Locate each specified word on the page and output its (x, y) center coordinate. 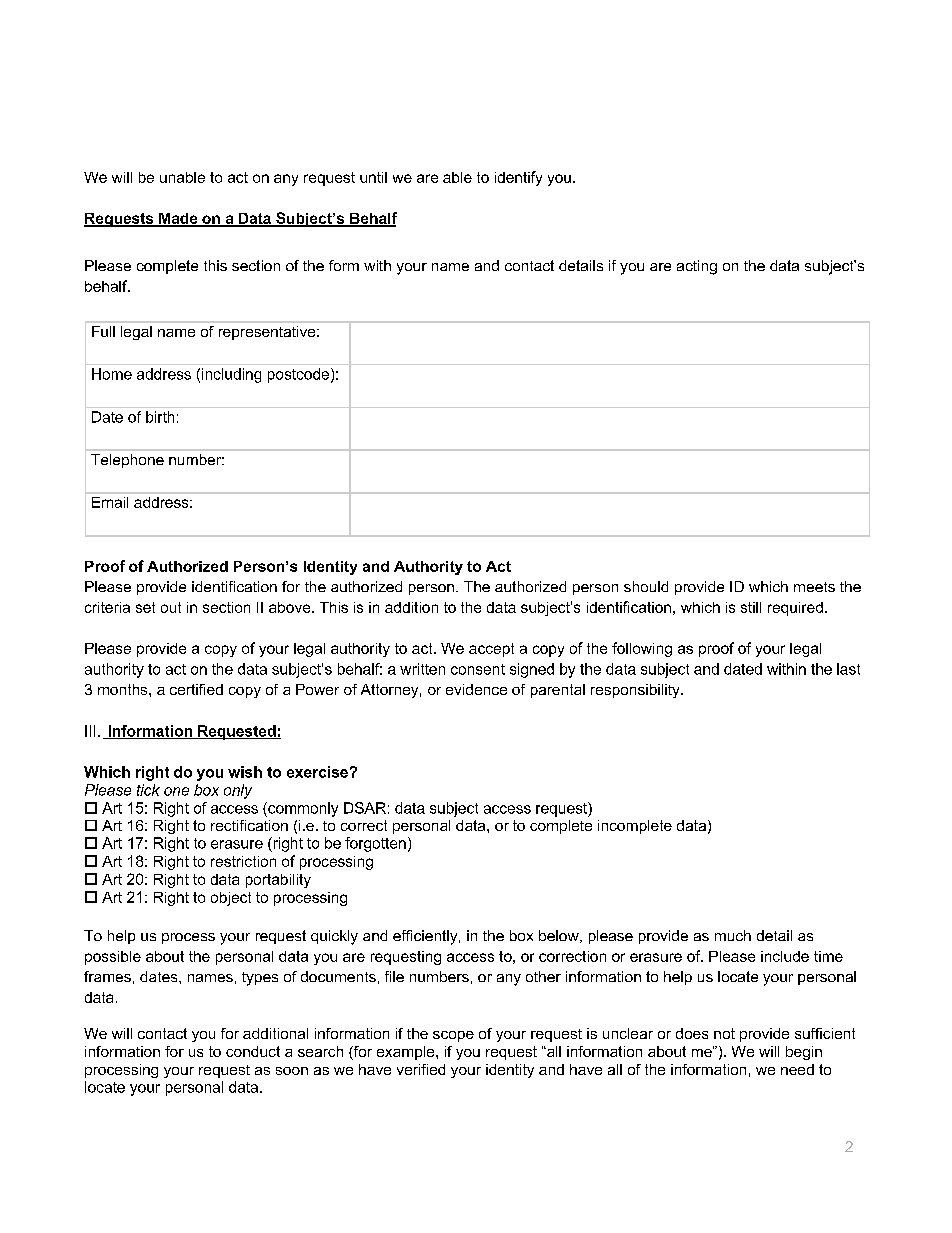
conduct (253, 1051)
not (724, 1033)
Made (178, 219)
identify (518, 178)
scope (453, 1036)
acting (697, 267)
